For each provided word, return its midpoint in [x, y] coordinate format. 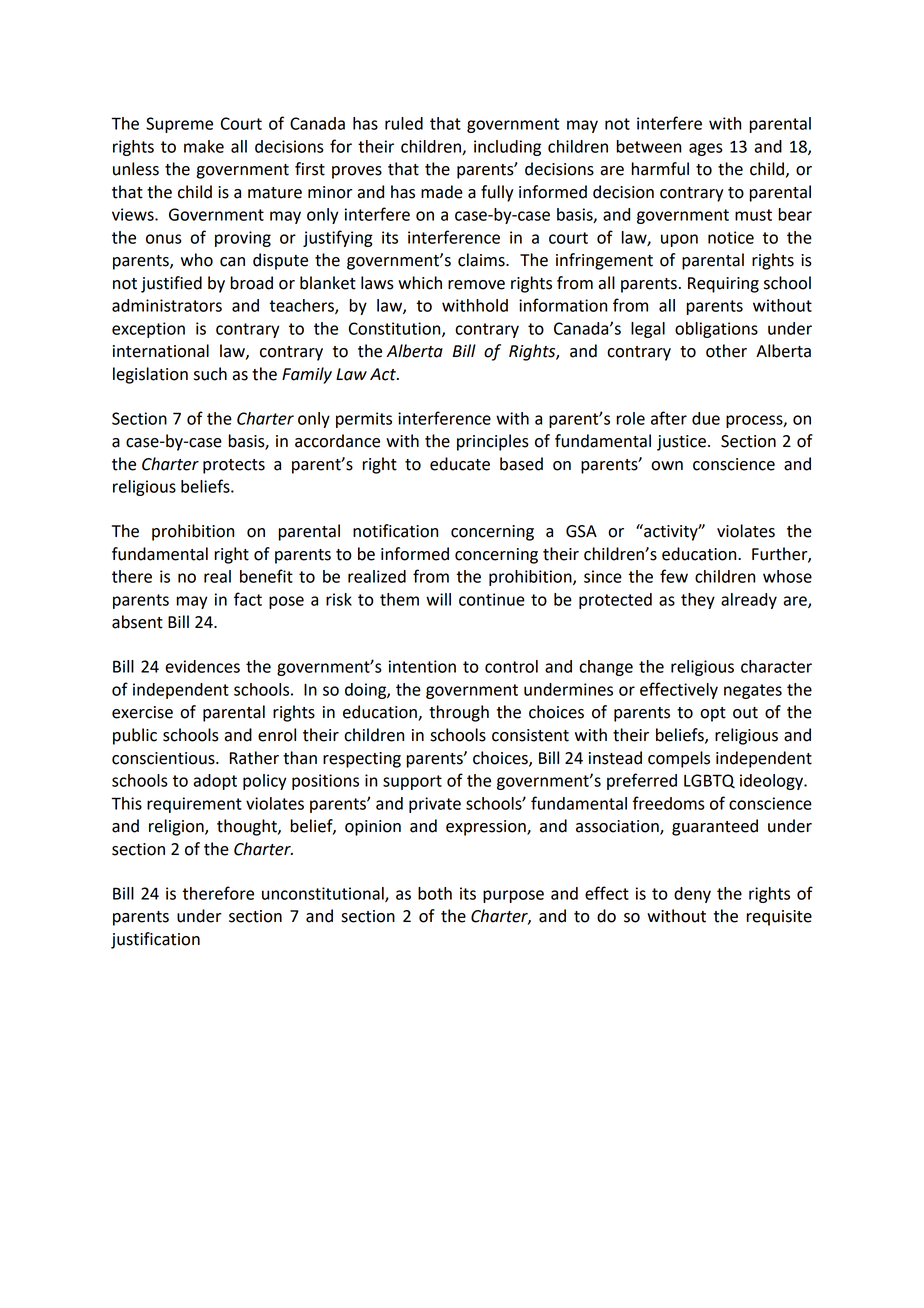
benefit [266, 576]
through [459, 713]
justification [155, 940]
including [507, 148]
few [674, 576]
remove [476, 285]
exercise [142, 712]
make [204, 146]
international [161, 351]
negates [753, 691]
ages [706, 149]
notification [395, 531]
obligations [716, 330]
